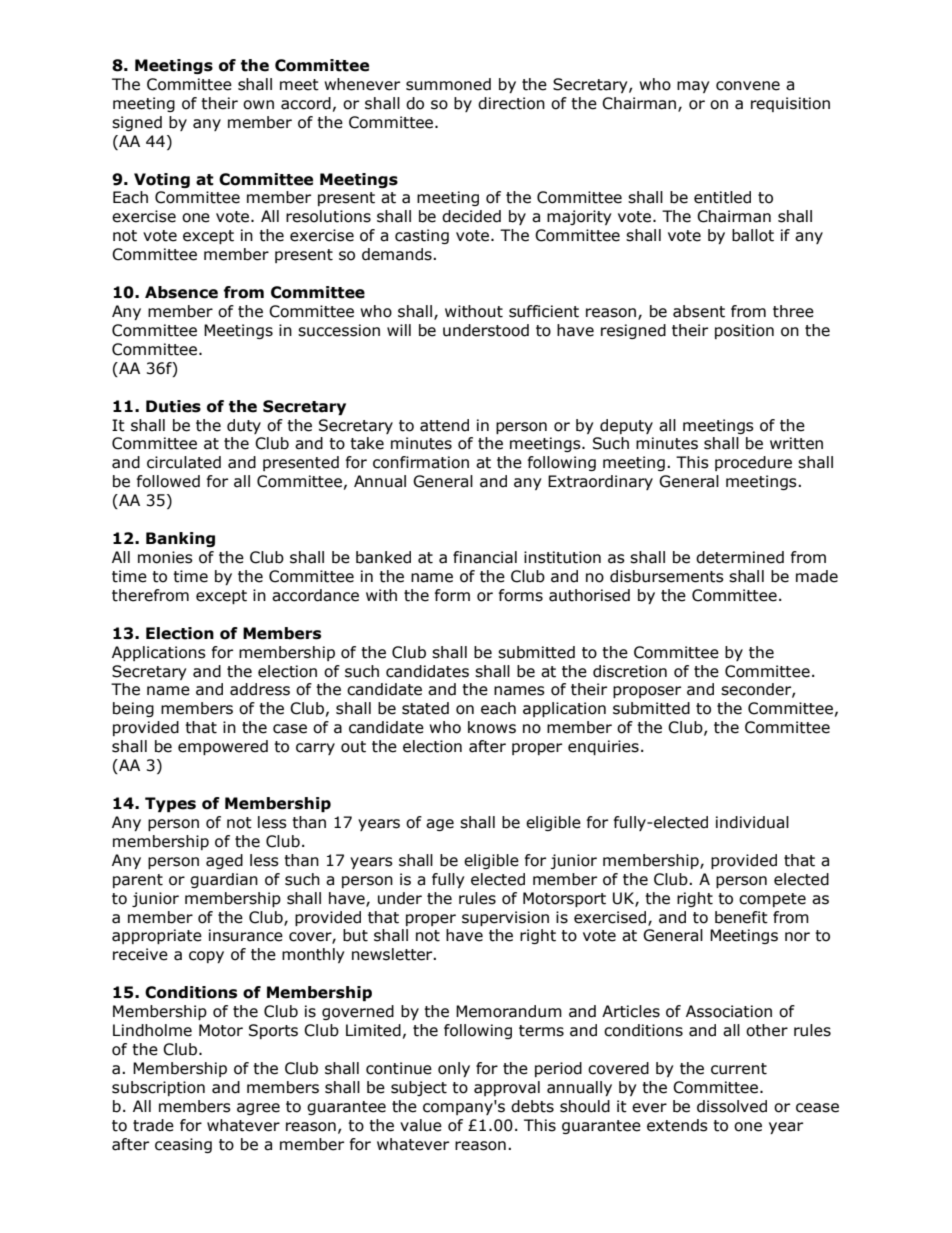 The width and height of the screenshot is (952, 1233). Describe the element at coordinates (258, 1109) in the screenshot. I see `agree` at that location.
